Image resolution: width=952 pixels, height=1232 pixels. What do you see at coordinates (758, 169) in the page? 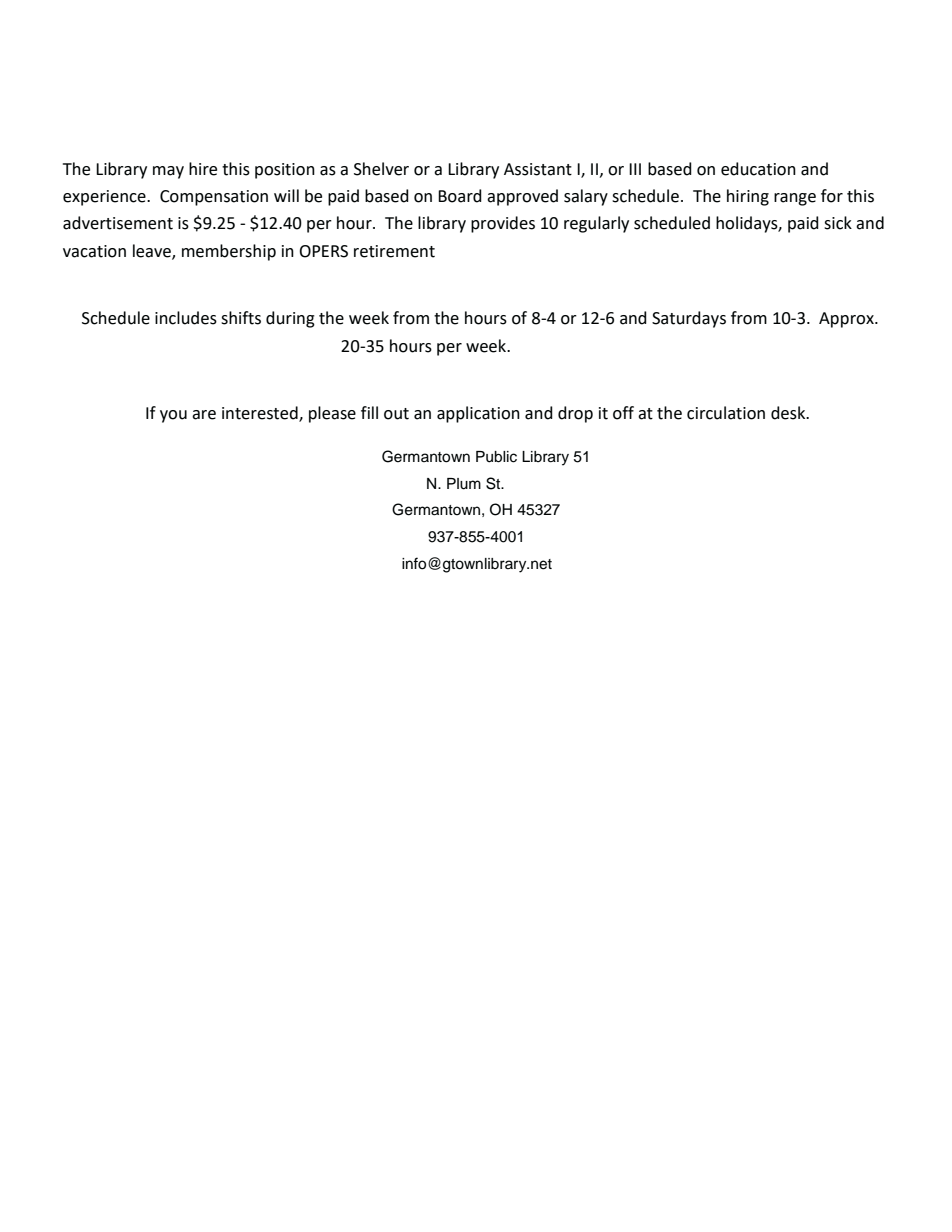
I see `education` at bounding box center [758, 169].
